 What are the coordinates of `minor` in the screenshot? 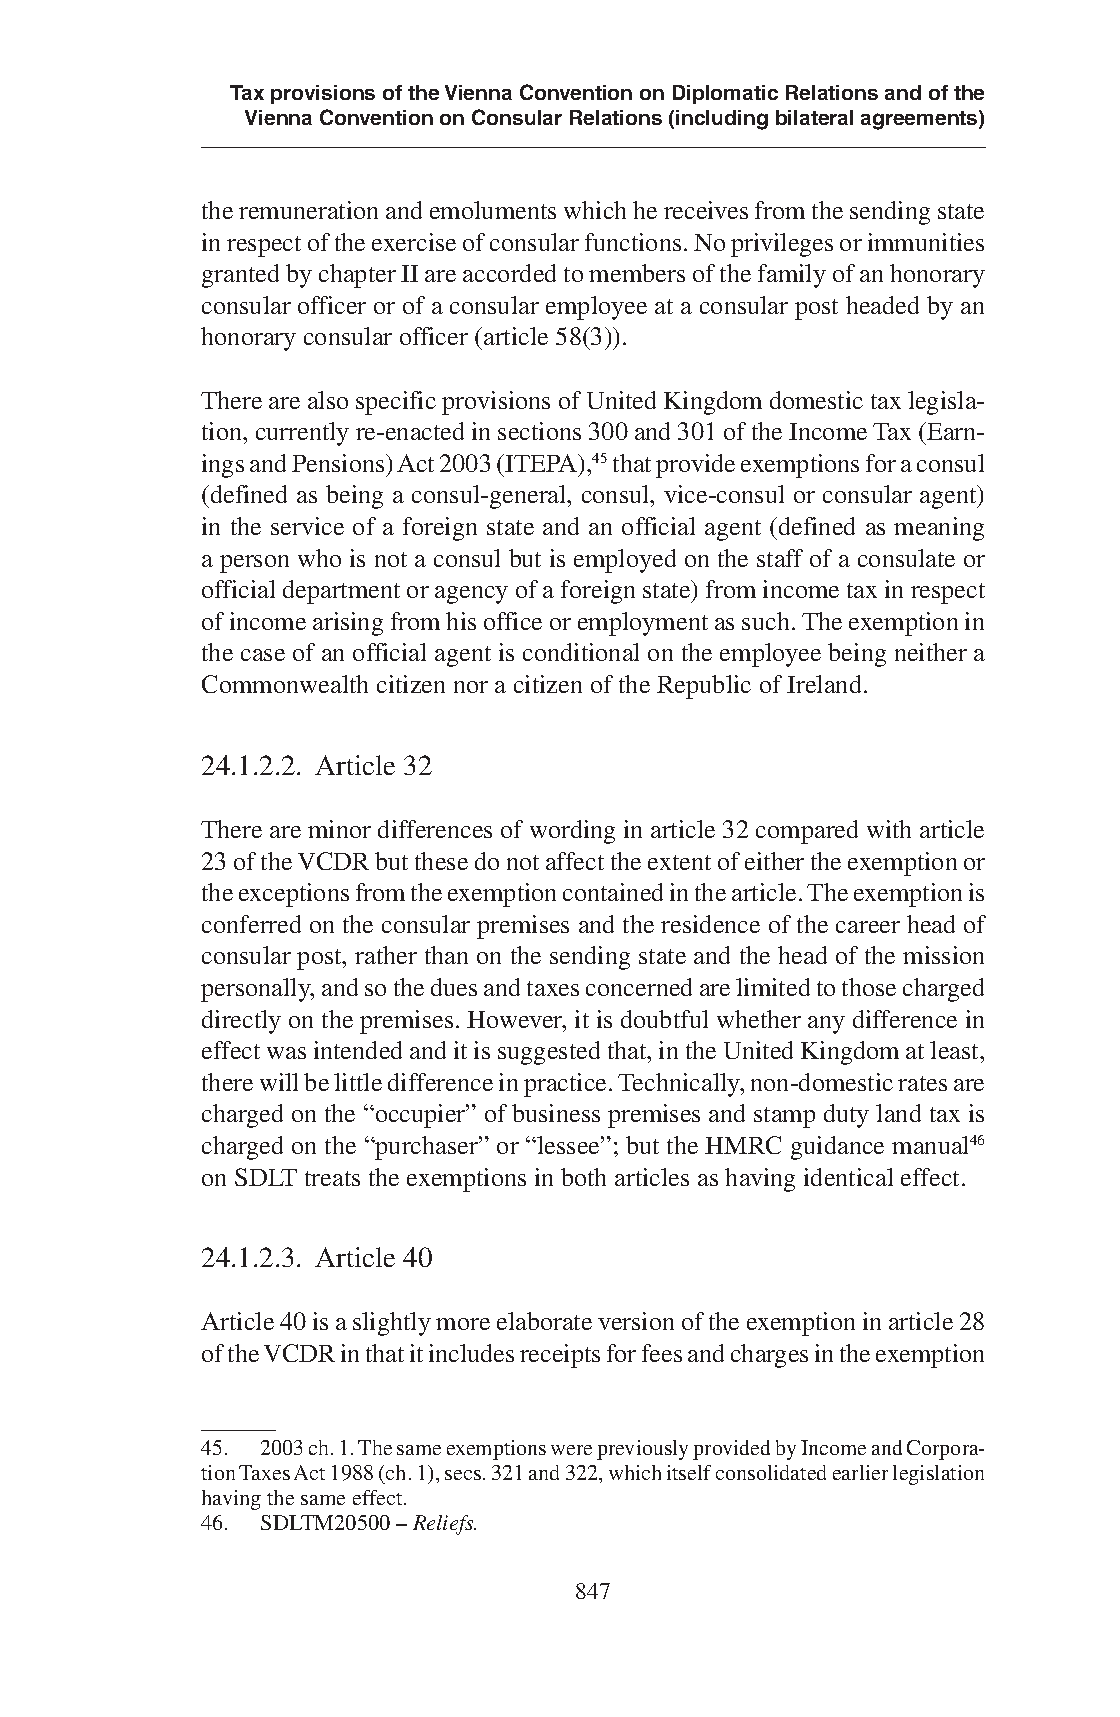 It's located at (339, 829).
